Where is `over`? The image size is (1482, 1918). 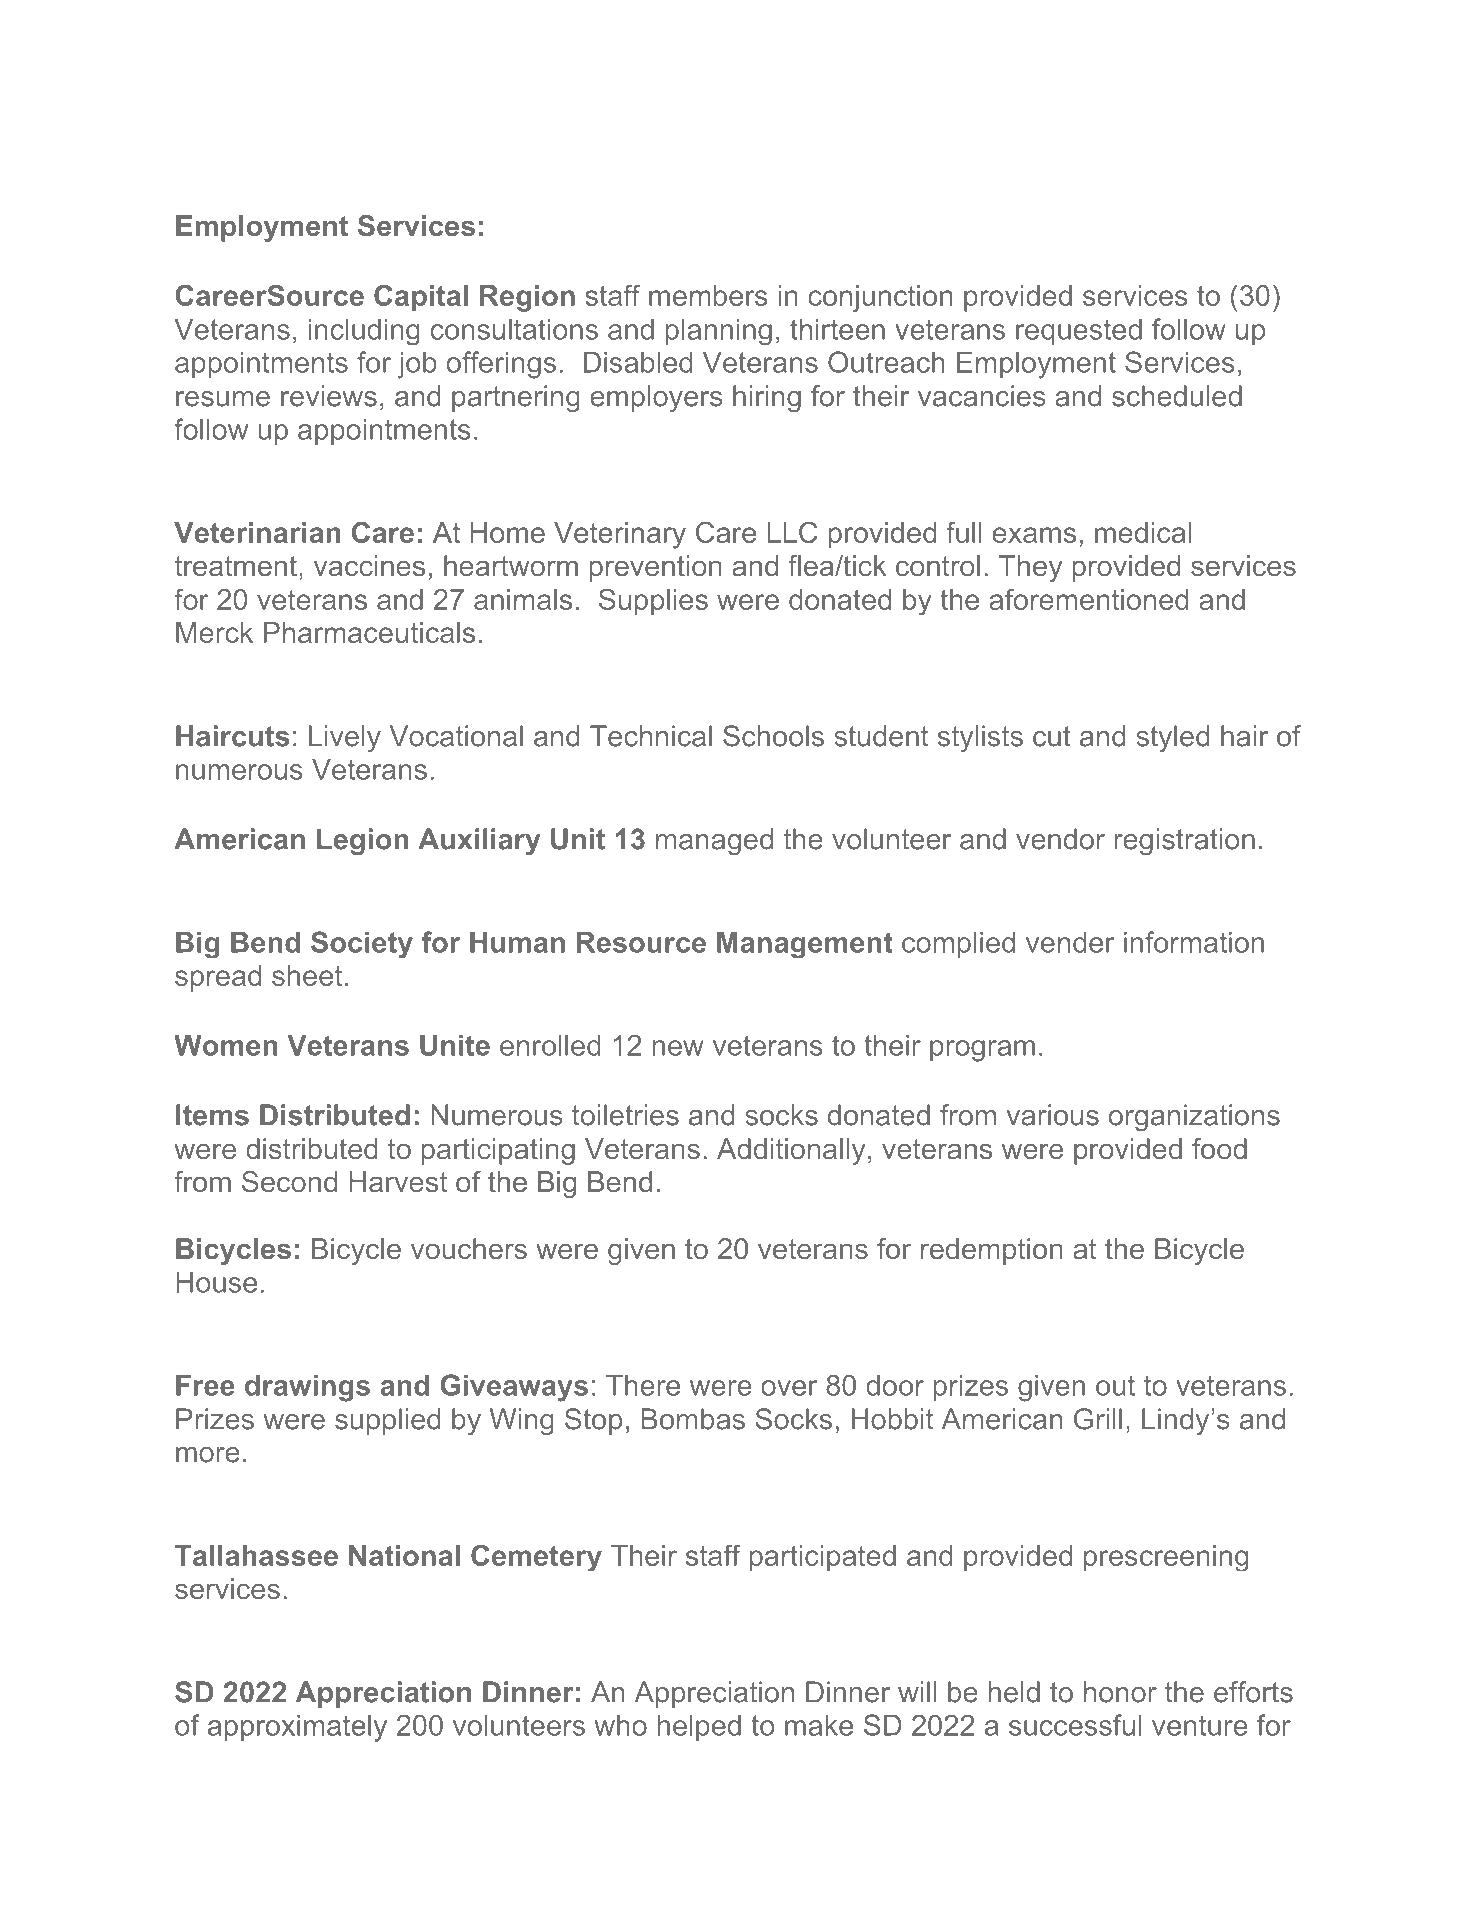 over is located at coordinates (789, 1388).
